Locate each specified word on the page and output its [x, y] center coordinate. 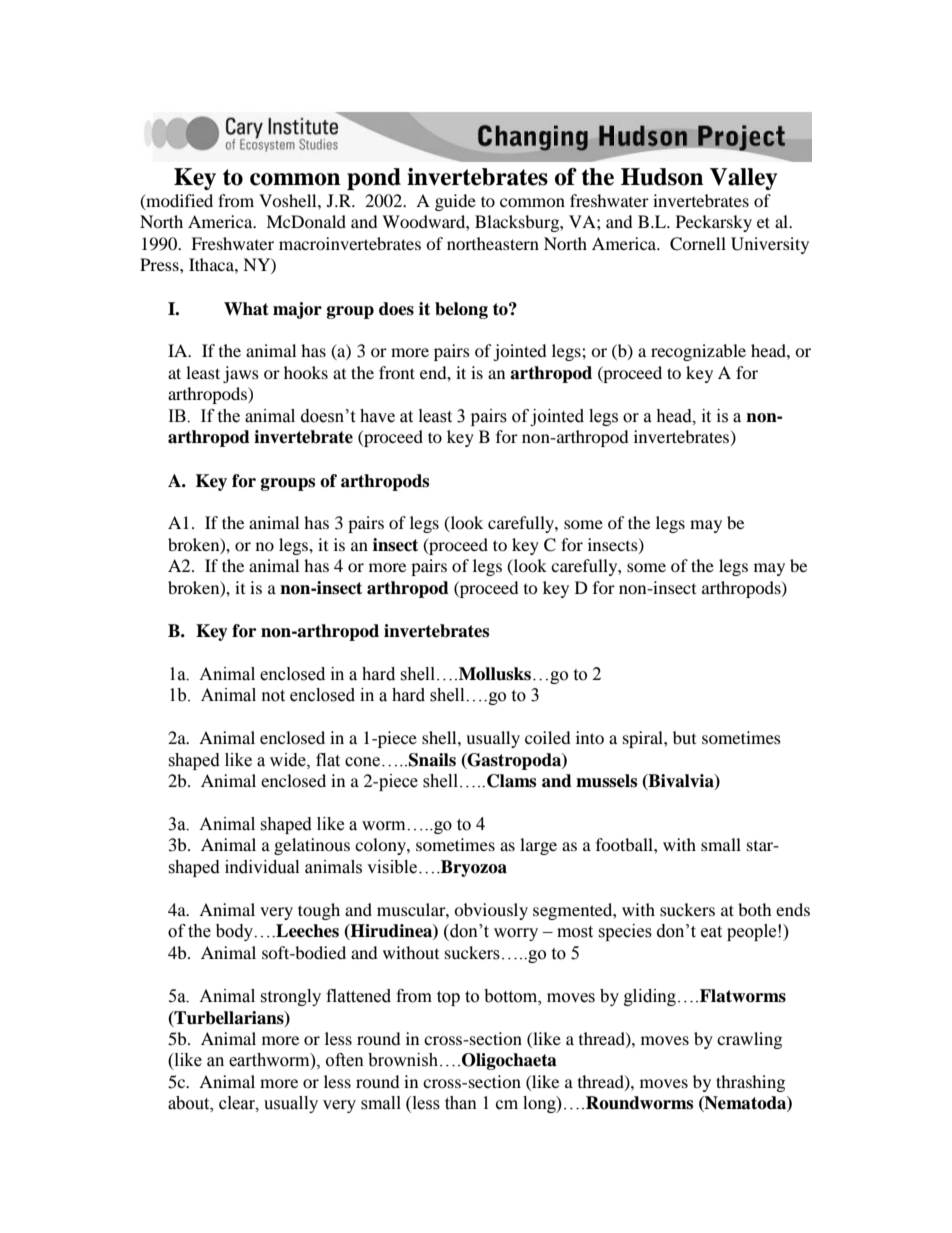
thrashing [750, 1083]
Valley [743, 179]
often [345, 1060]
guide [455, 202]
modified [178, 201]
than [461, 1103]
